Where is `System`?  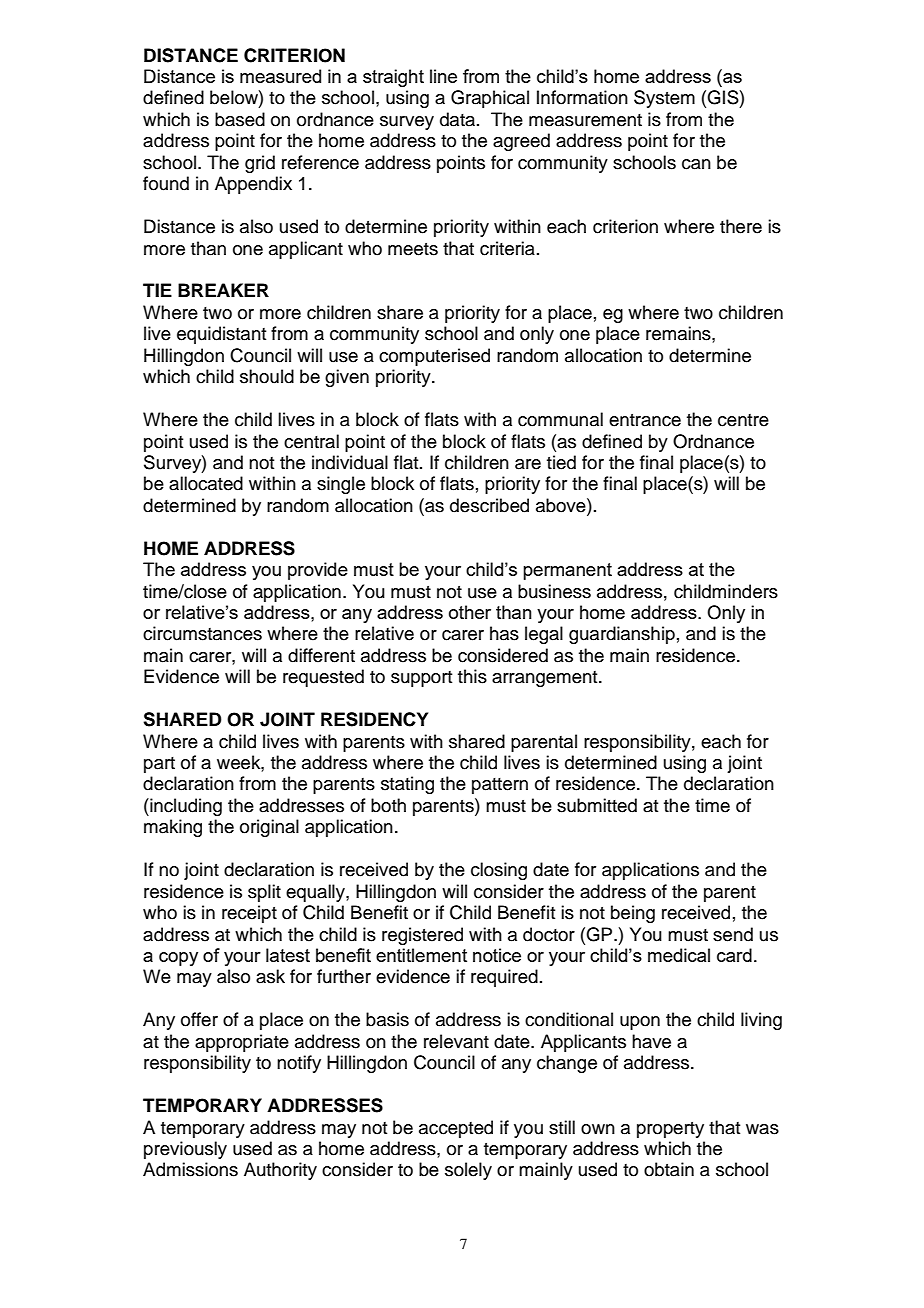
System is located at coordinates (664, 99).
